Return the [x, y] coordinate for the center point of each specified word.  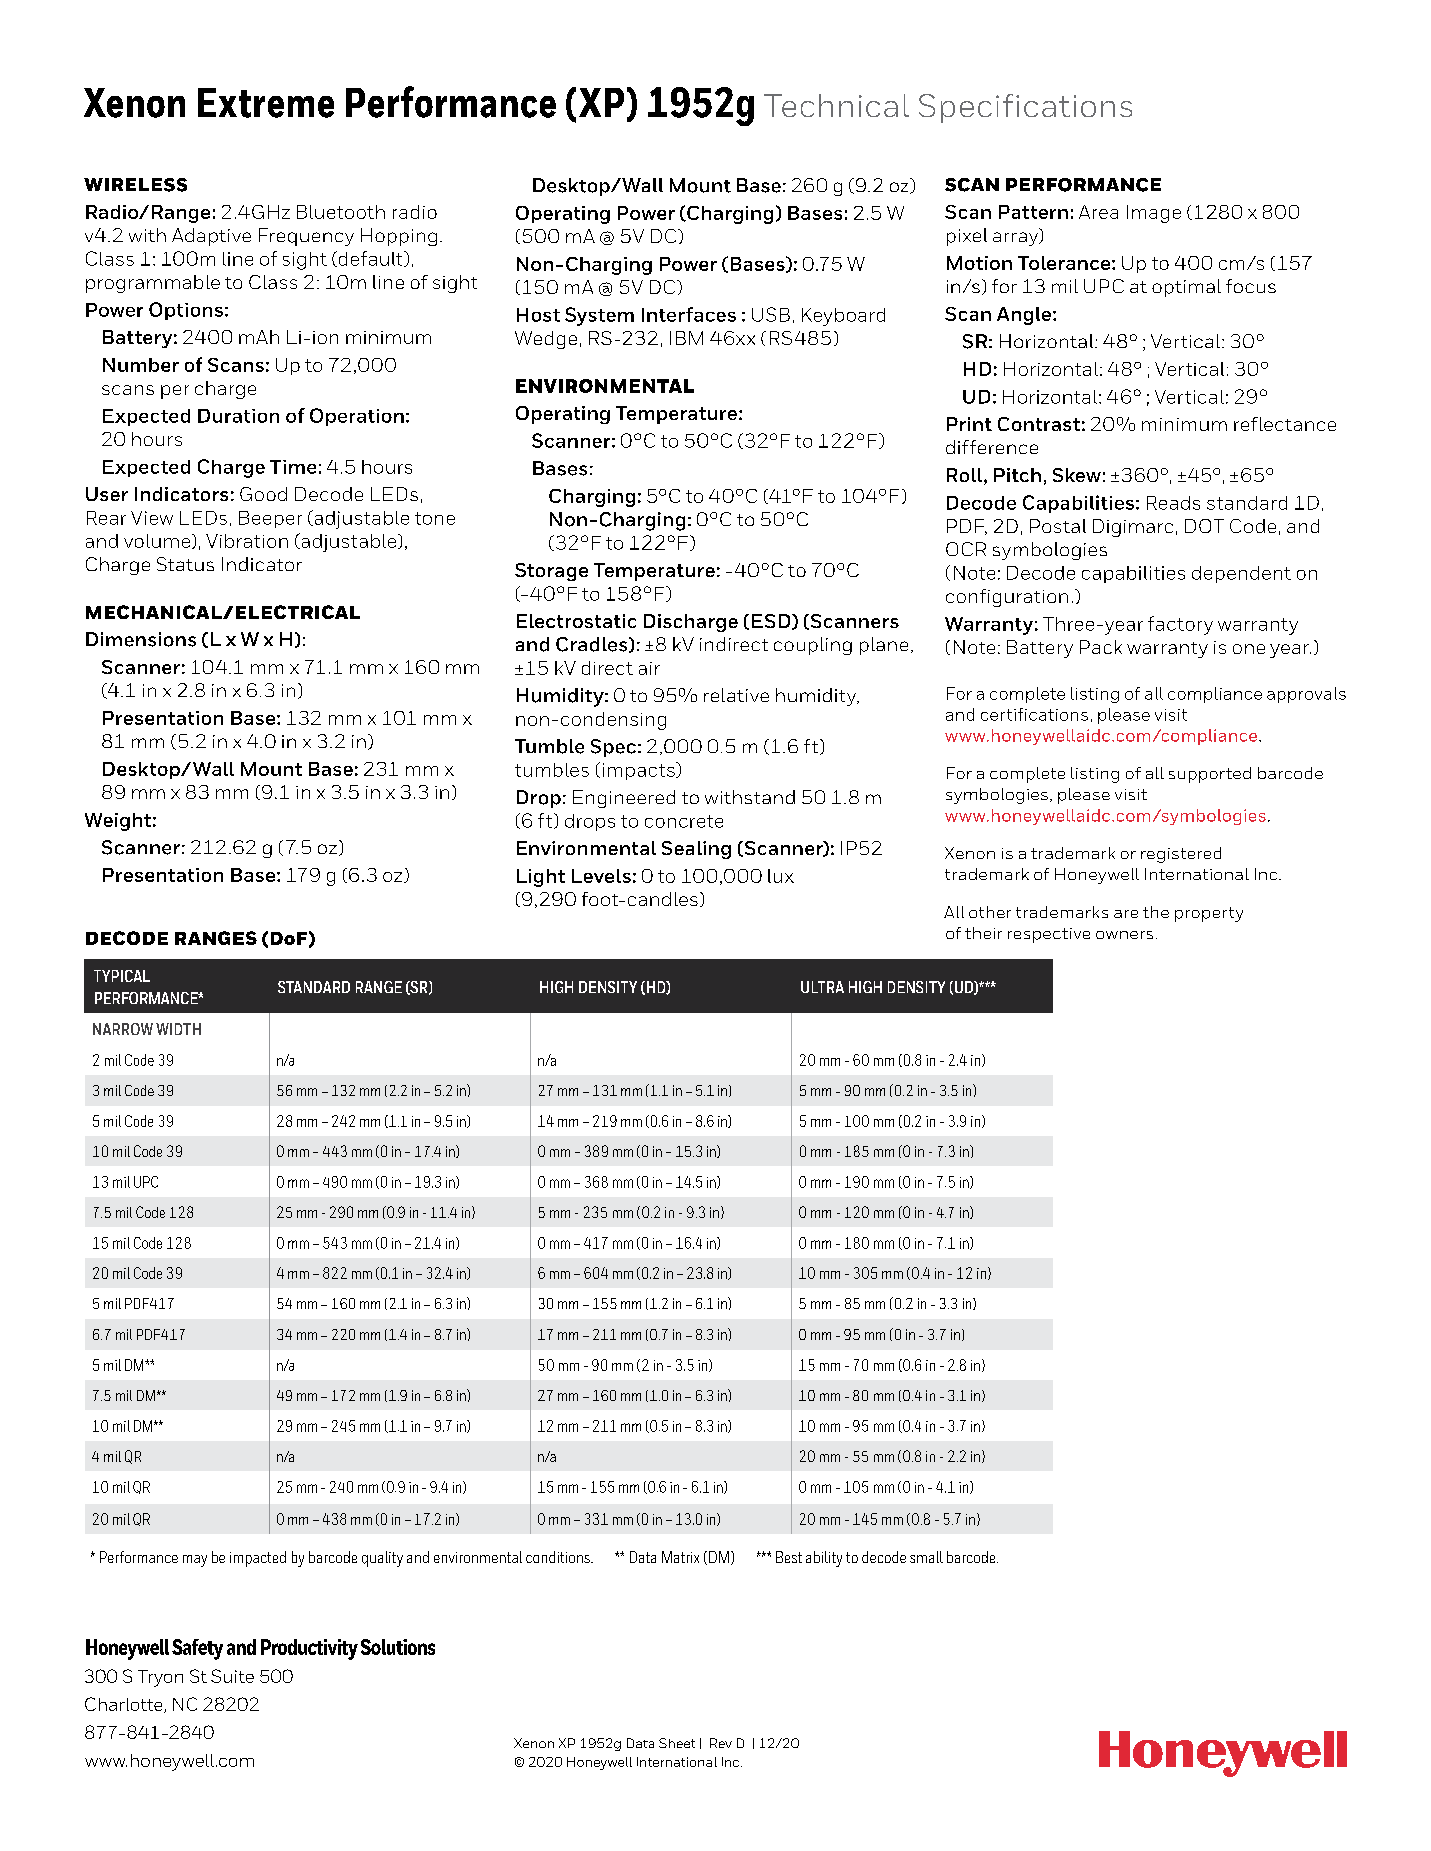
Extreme [266, 103]
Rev [721, 1743]
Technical [836, 105]
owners [1124, 935]
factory [1180, 625]
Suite [232, 1676]
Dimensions [141, 639]
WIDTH [178, 1029]
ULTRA [822, 987]
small [926, 1557]
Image [1154, 214]
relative [736, 695]
